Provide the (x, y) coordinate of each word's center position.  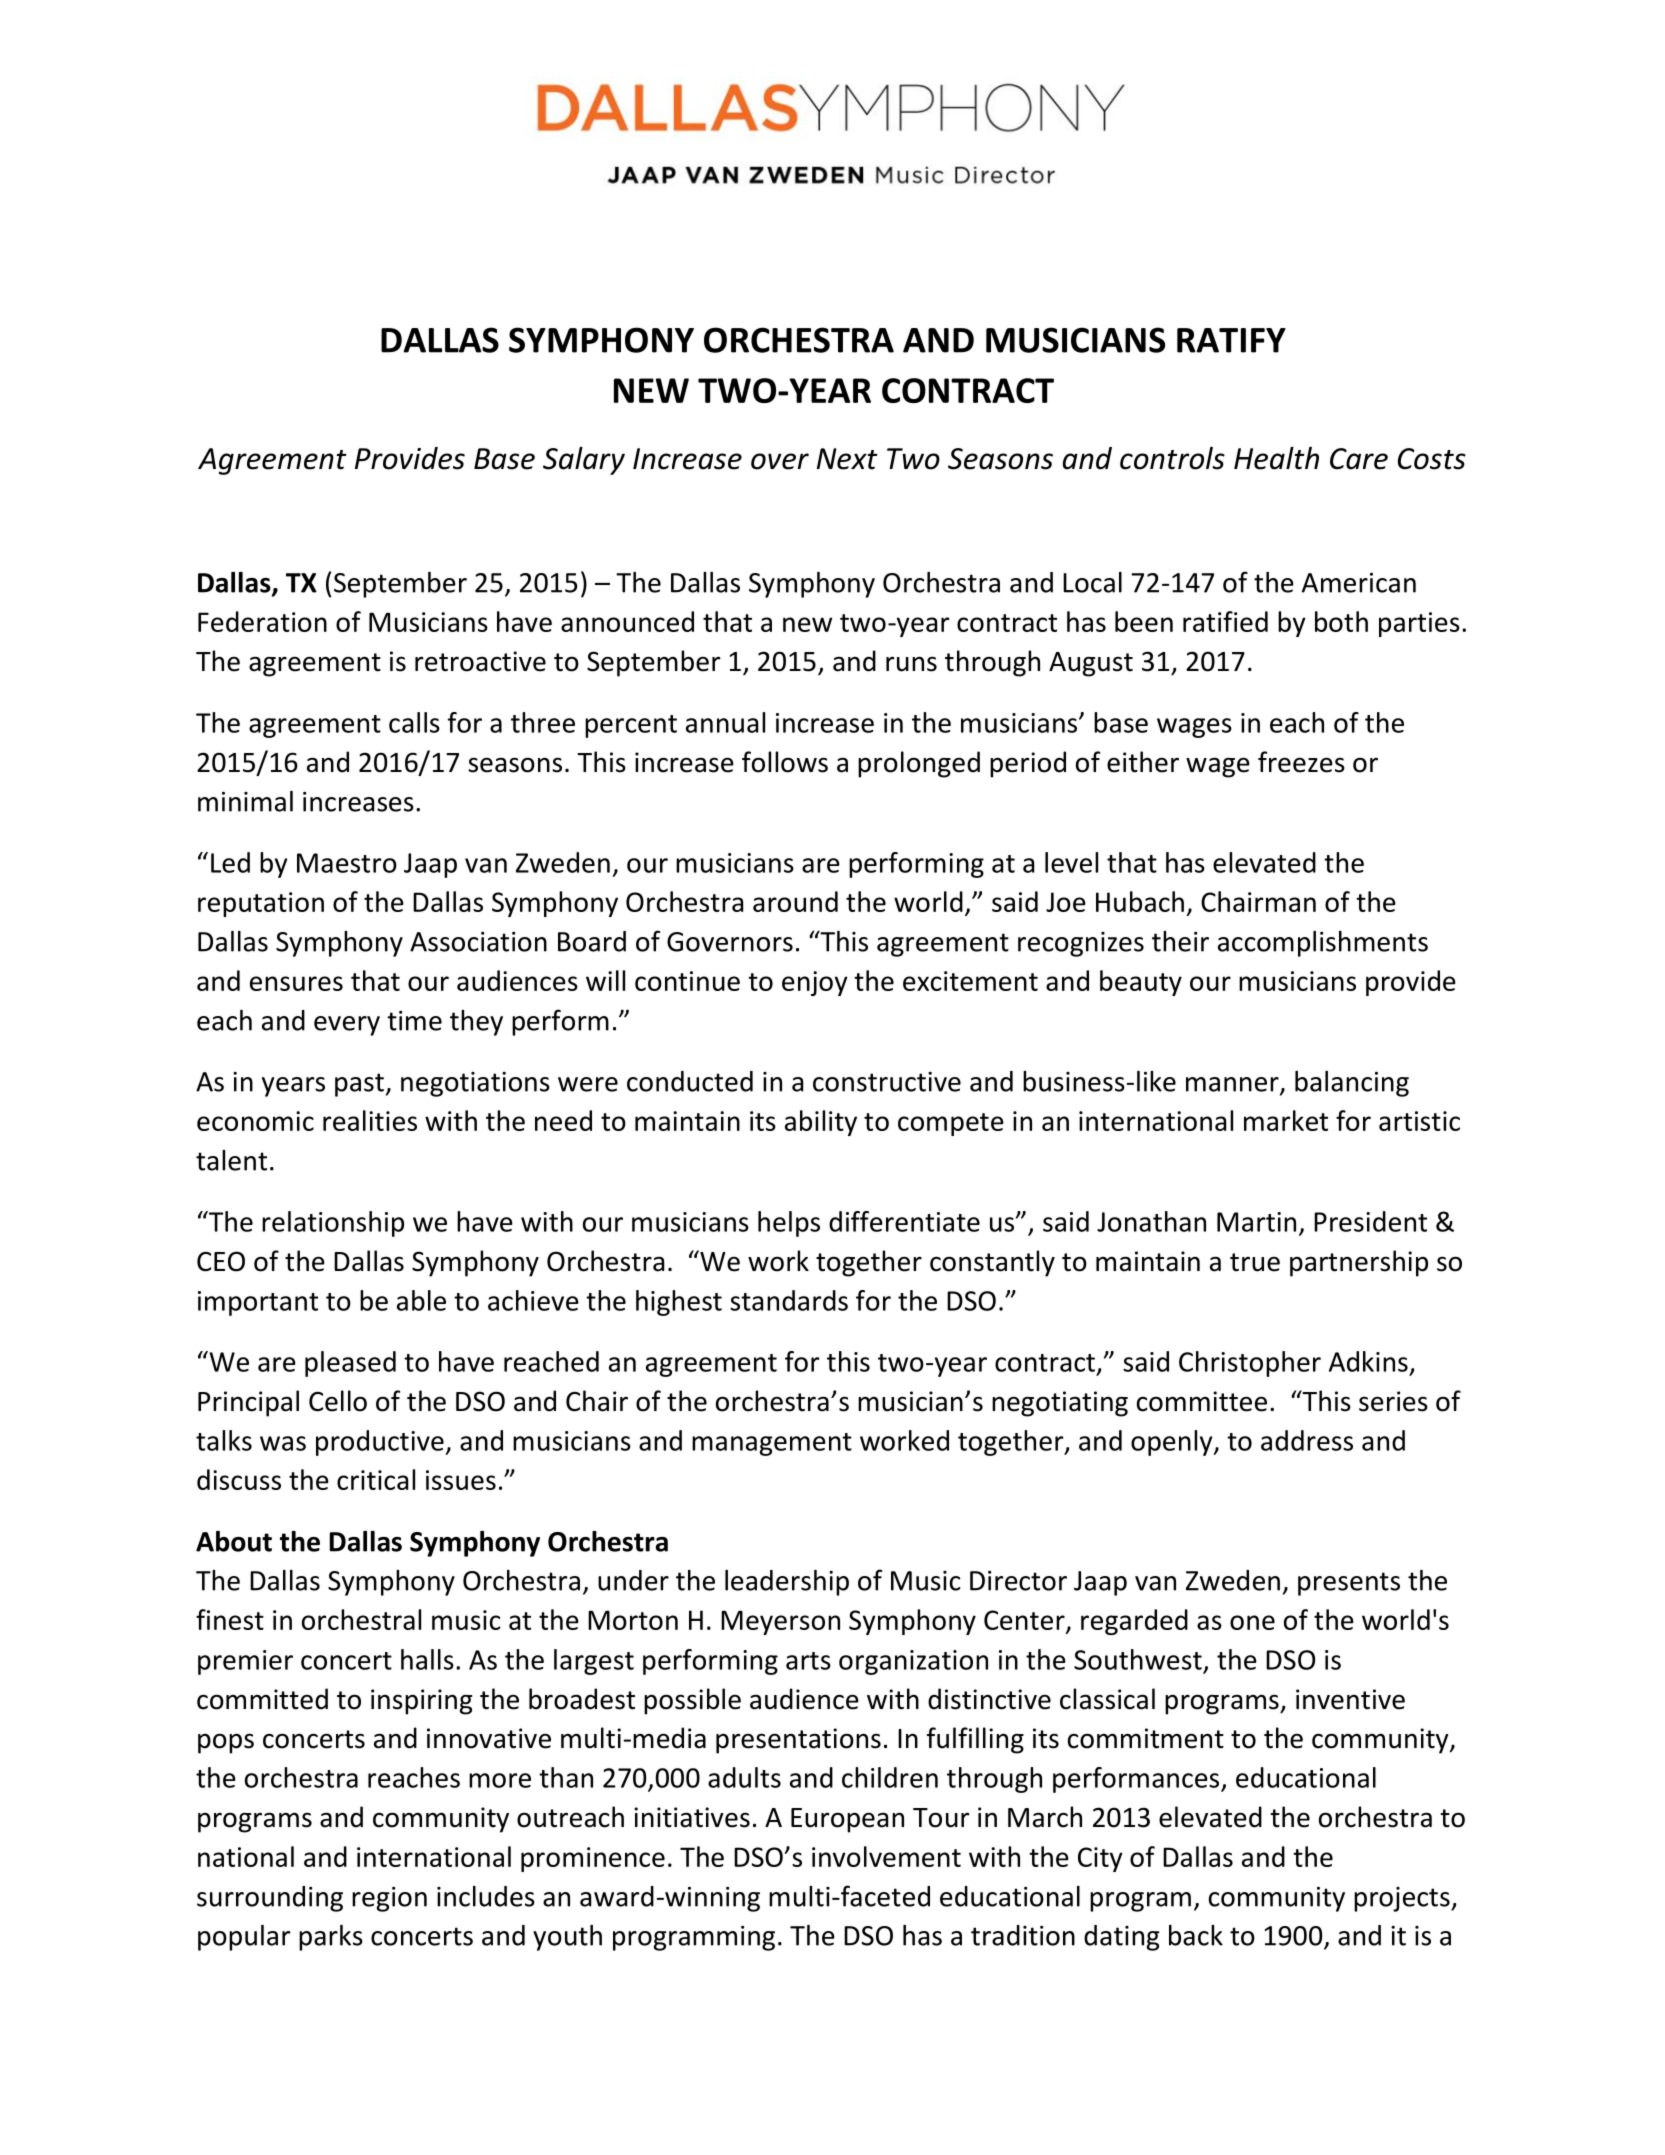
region (389, 1899)
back (1196, 1935)
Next (847, 459)
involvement (886, 1856)
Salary (584, 460)
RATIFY (1231, 340)
